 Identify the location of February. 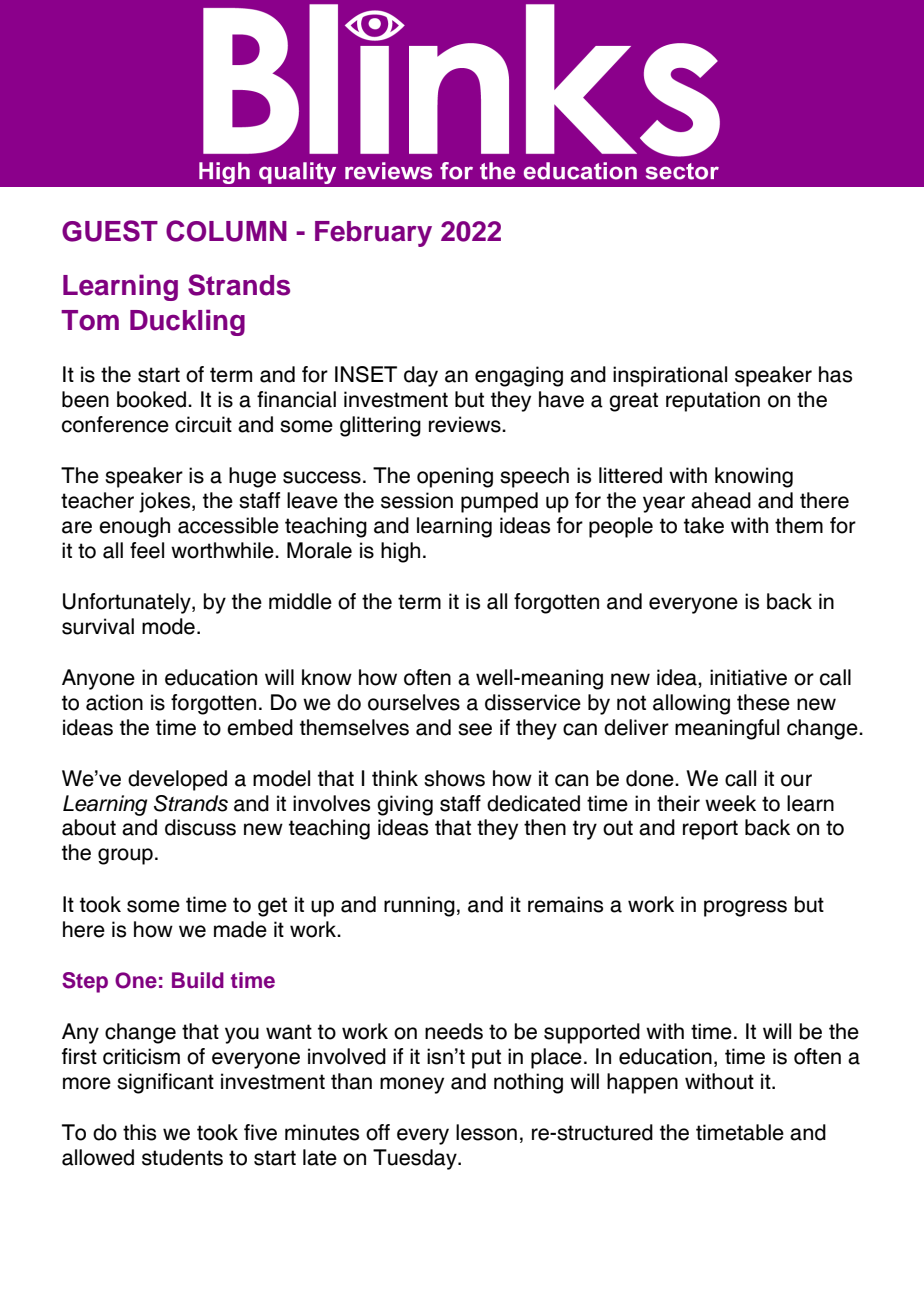
(373, 234).
